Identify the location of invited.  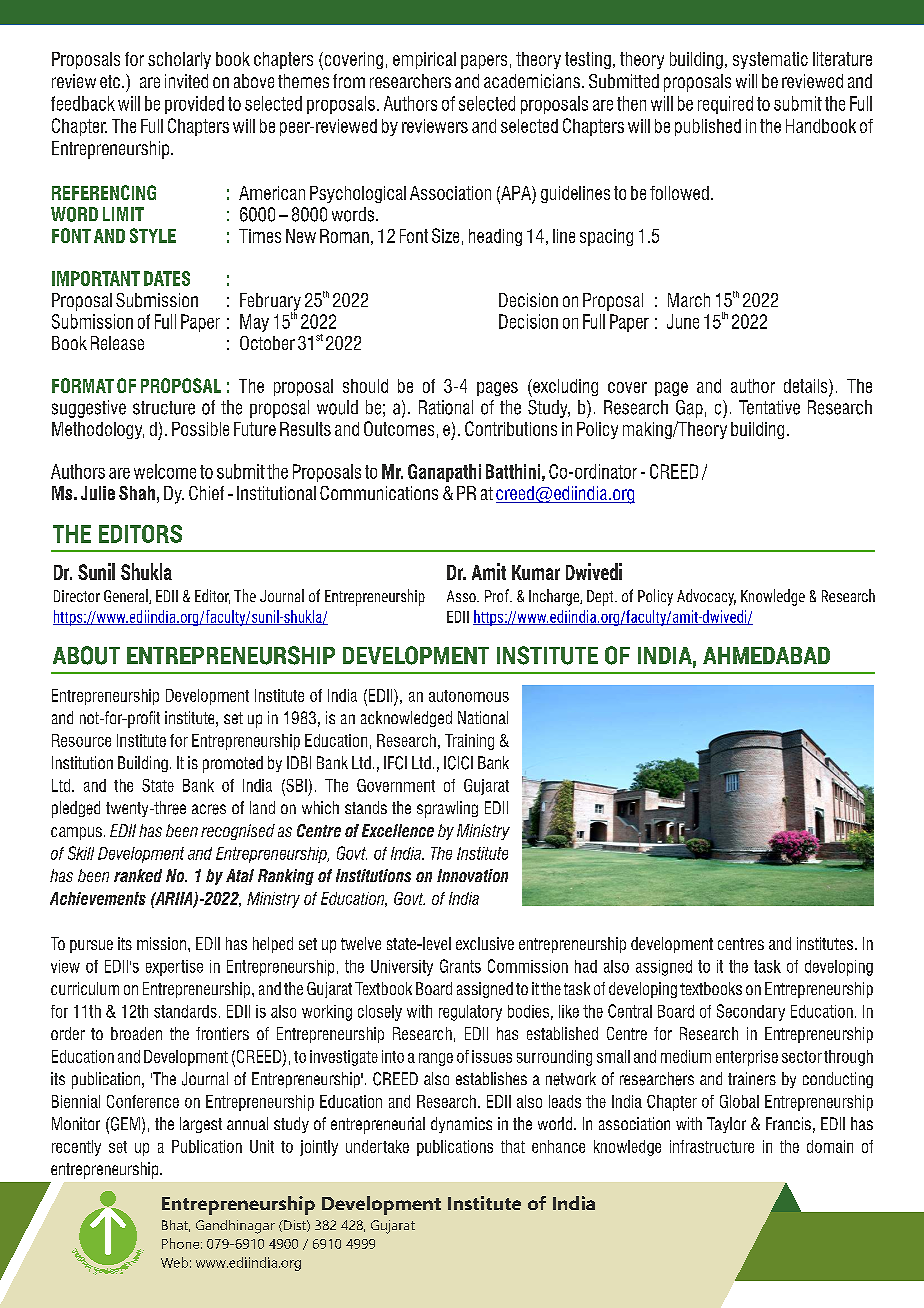
(186, 81).
